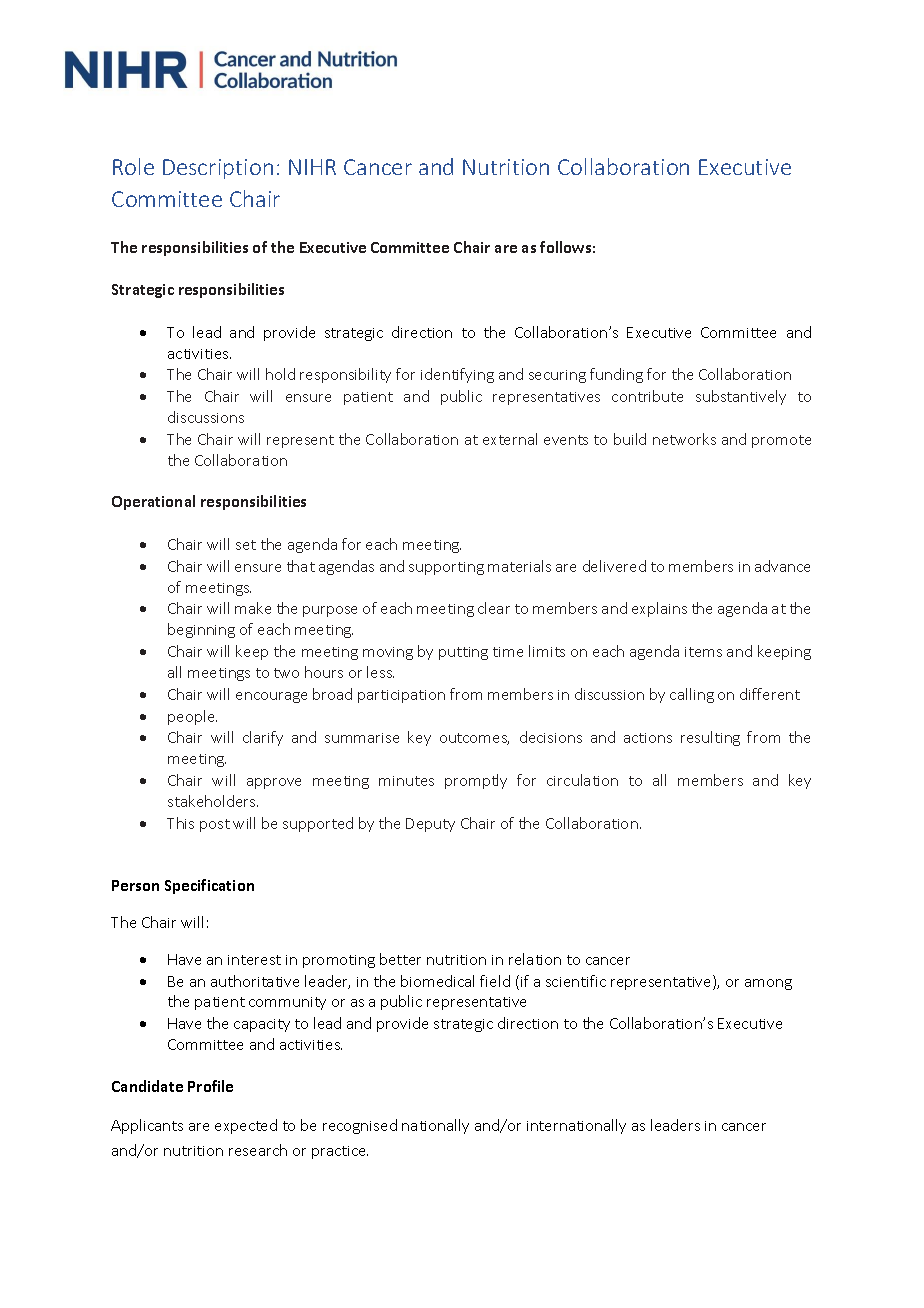 The width and height of the image is (924, 1308). What do you see at coordinates (741, 397) in the image?
I see `substantively` at bounding box center [741, 397].
